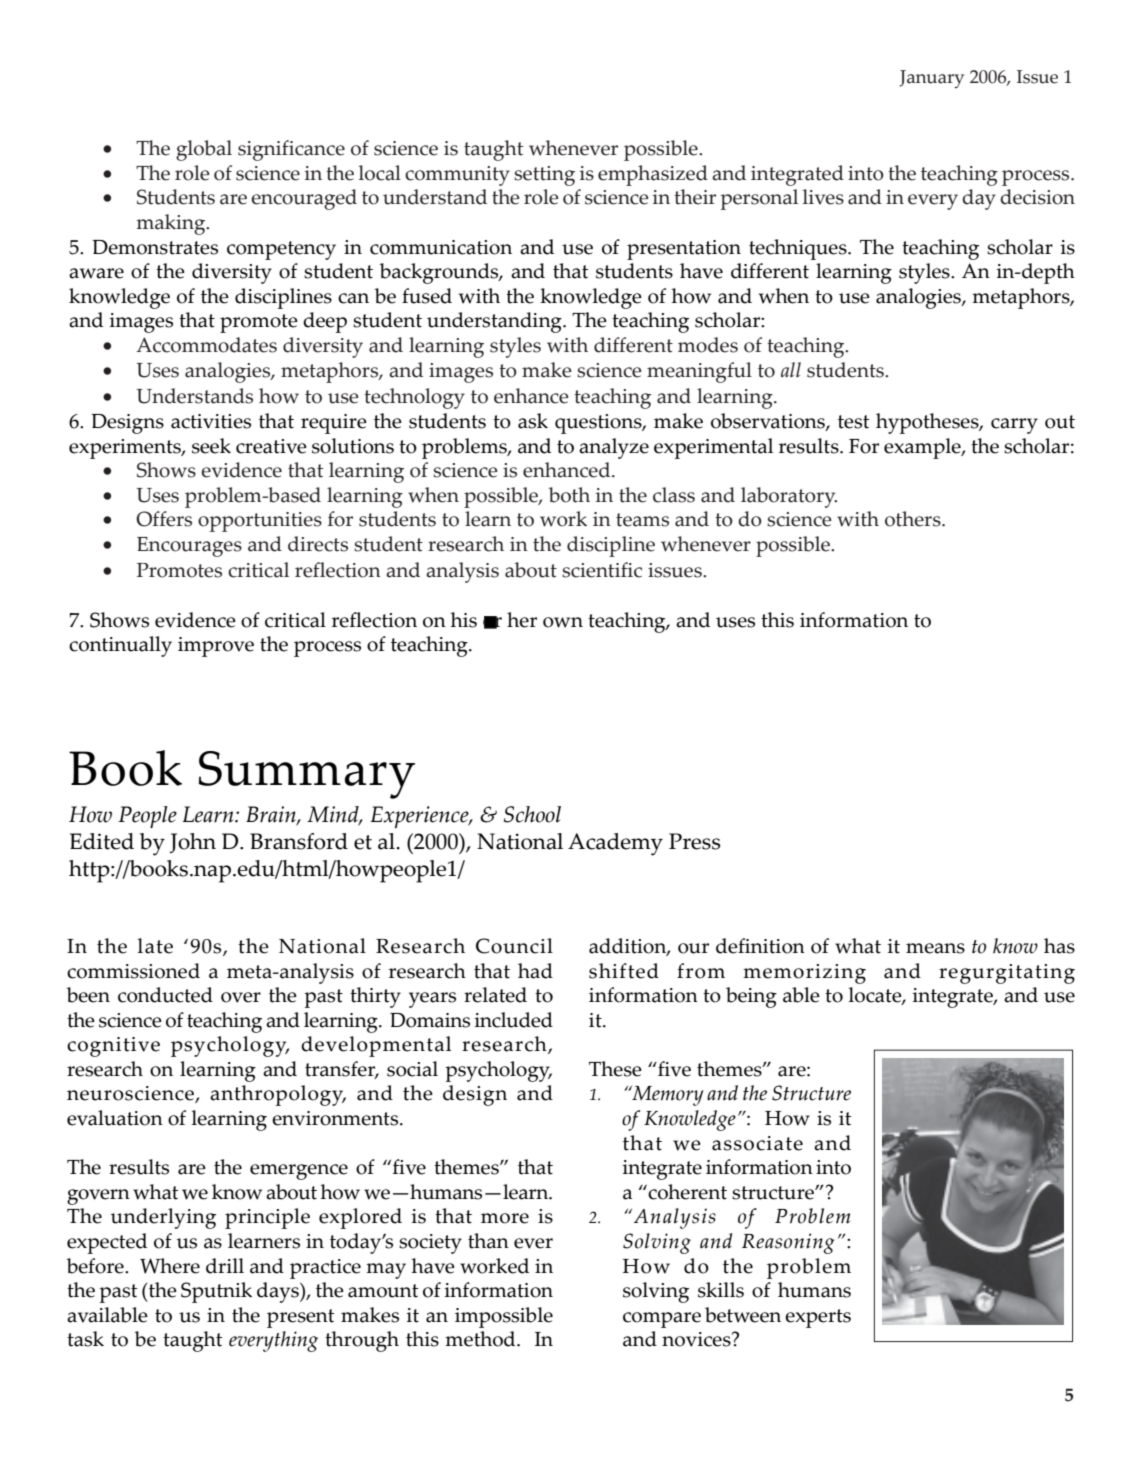 This screenshot has height=1475, width=1140. What do you see at coordinates (481, 1339) in the screenshot?
I see `method` at bounding box center [481, 1339].
